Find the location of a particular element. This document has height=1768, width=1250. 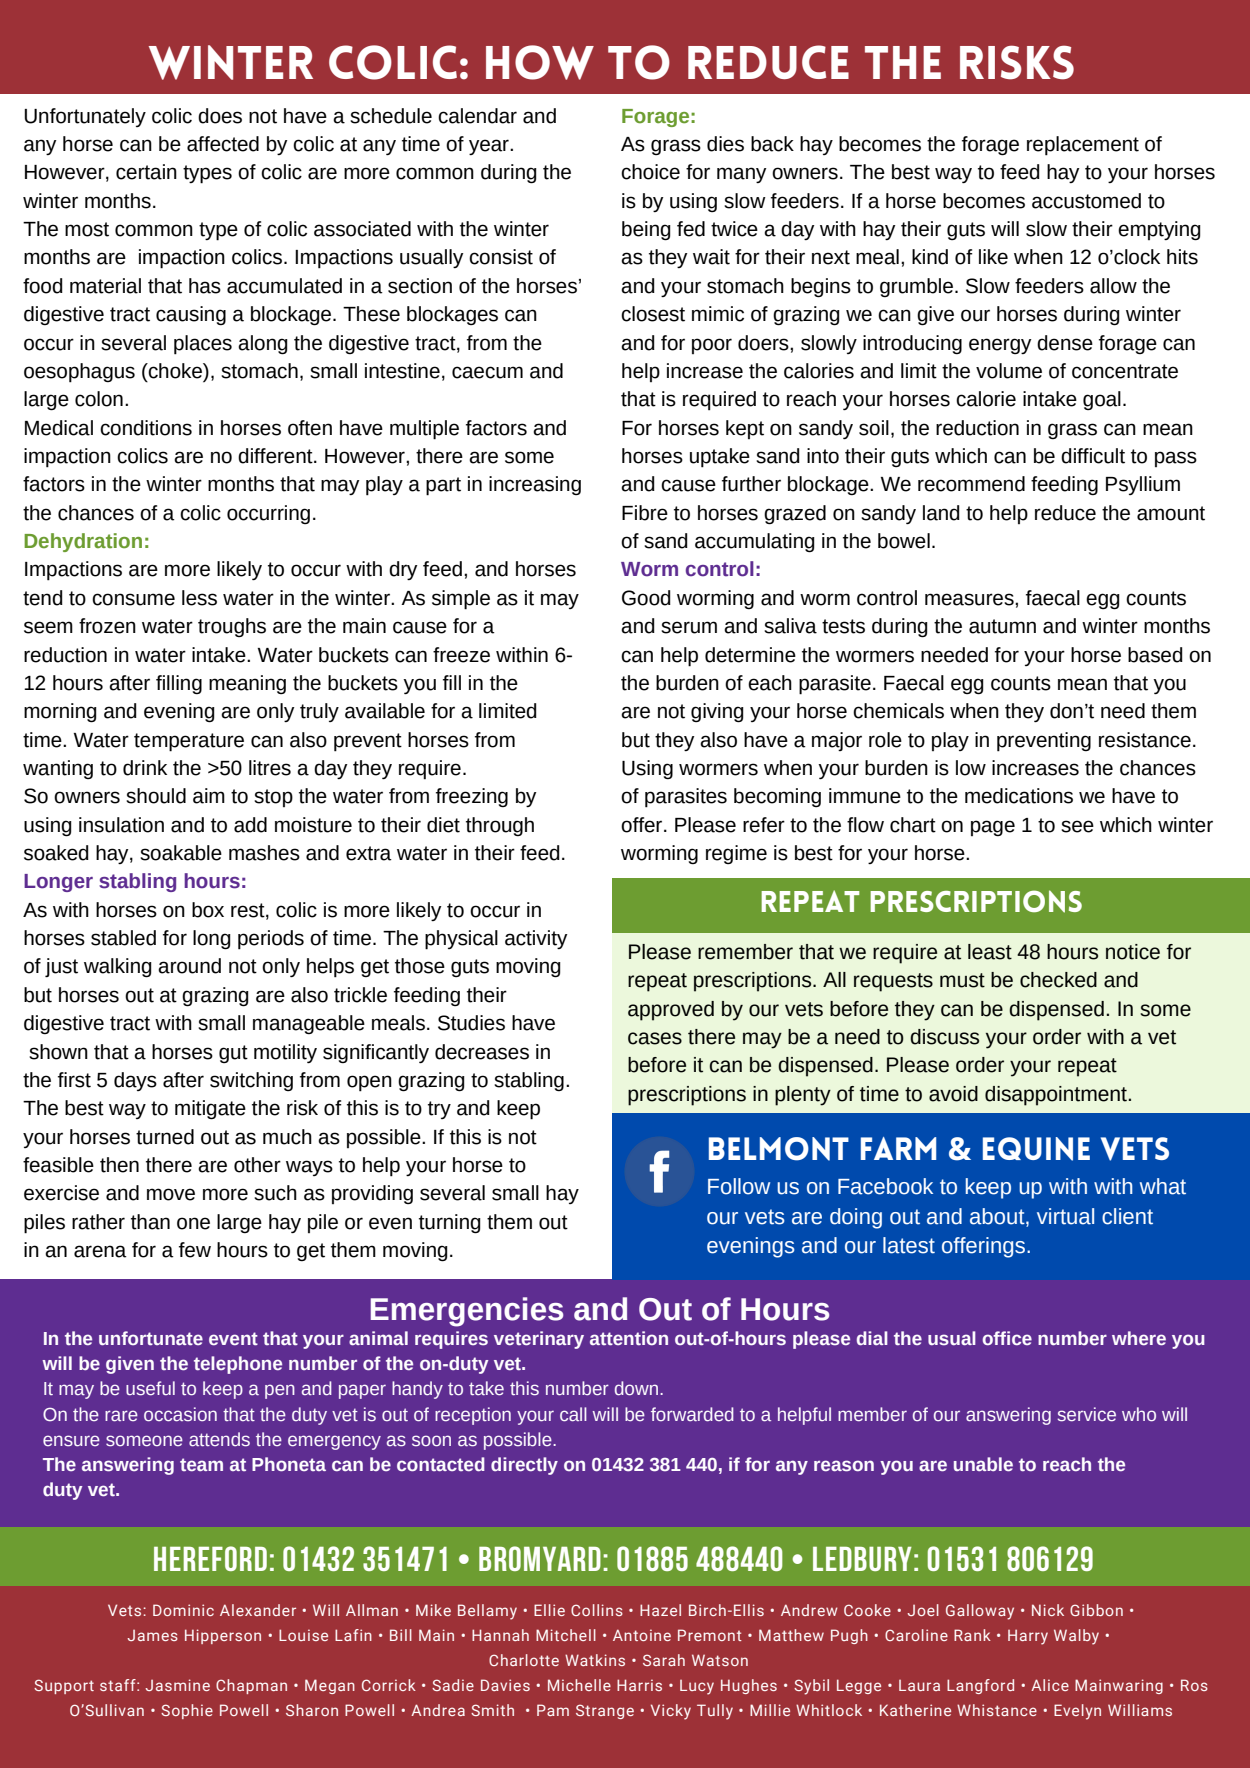

serum is located at coordinates (689, 627).
